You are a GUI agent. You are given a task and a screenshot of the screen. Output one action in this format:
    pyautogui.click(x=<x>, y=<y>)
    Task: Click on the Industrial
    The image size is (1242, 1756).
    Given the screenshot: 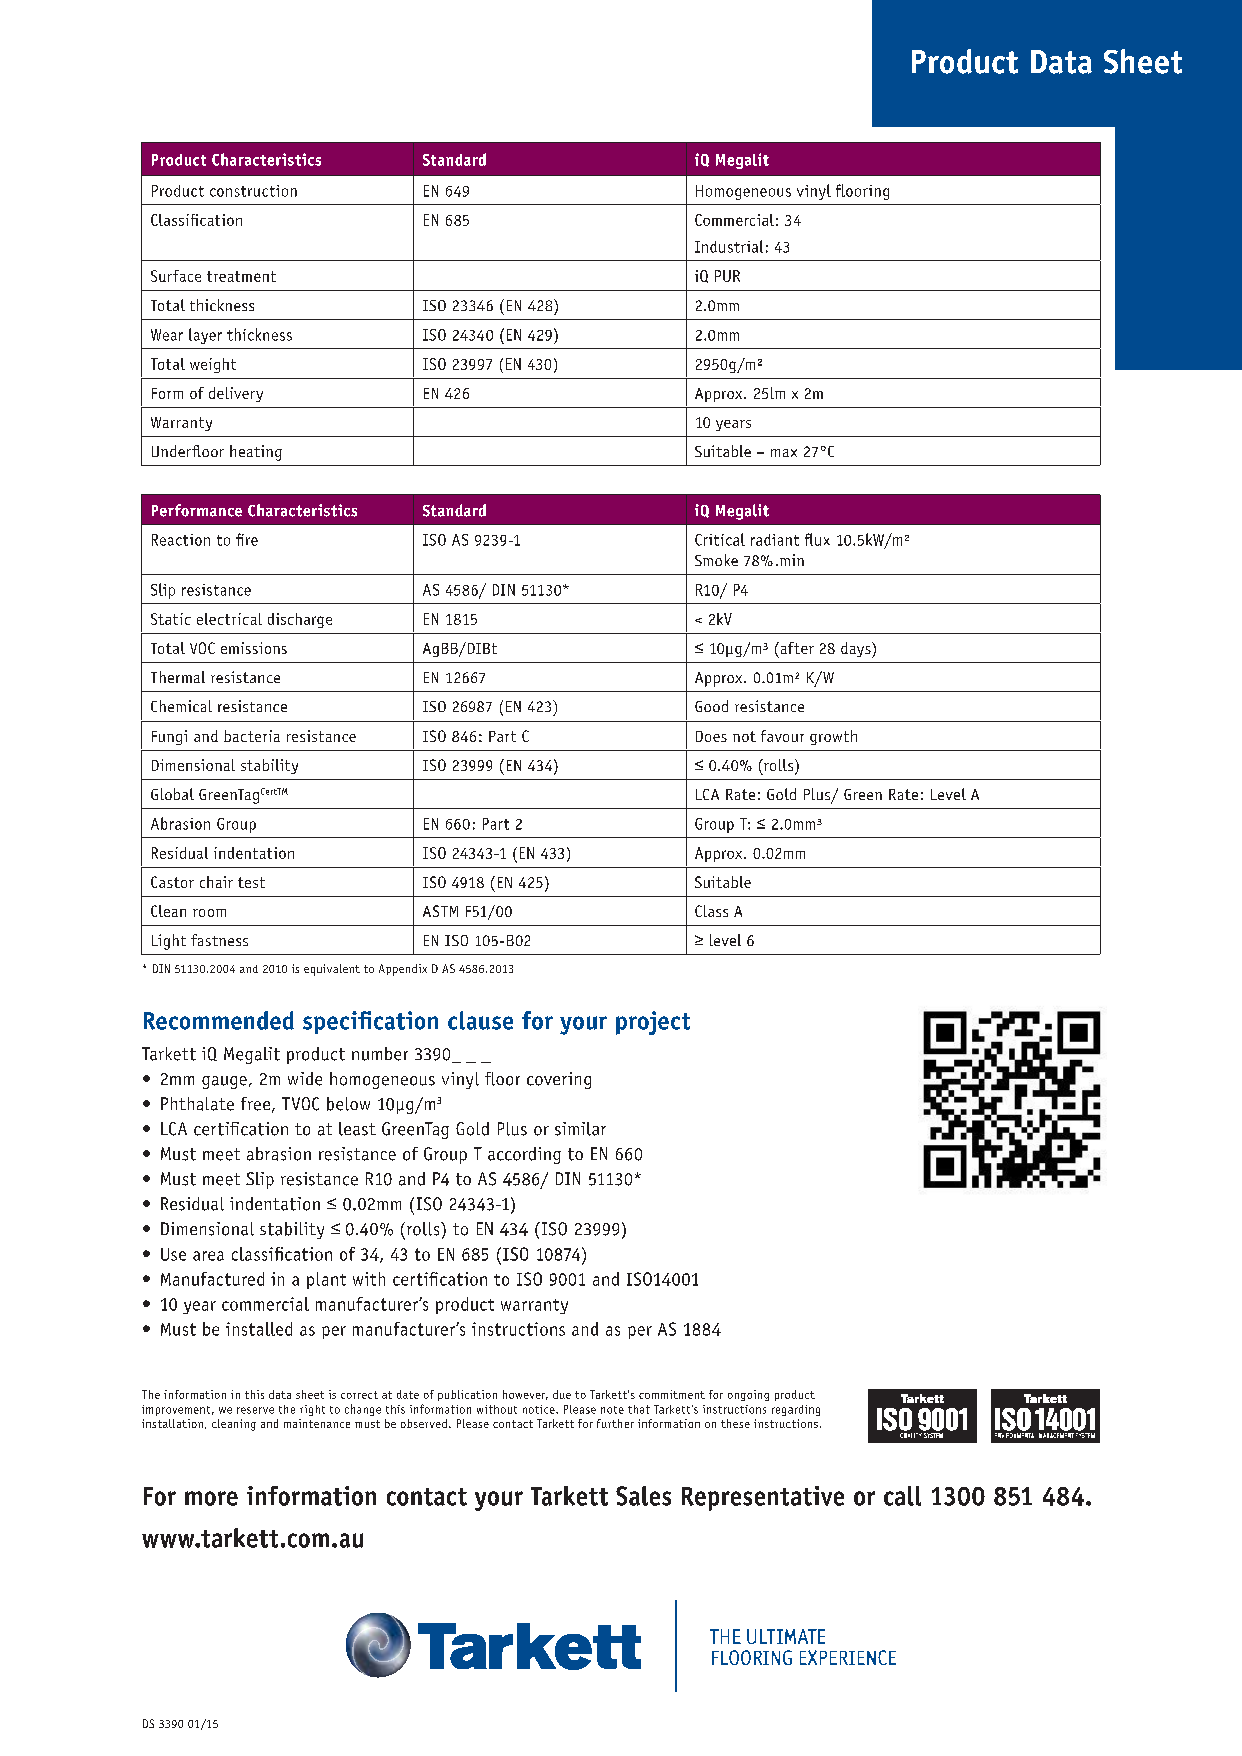 What is the action you would take?
    pyautogui.click(x=729, y=246)
